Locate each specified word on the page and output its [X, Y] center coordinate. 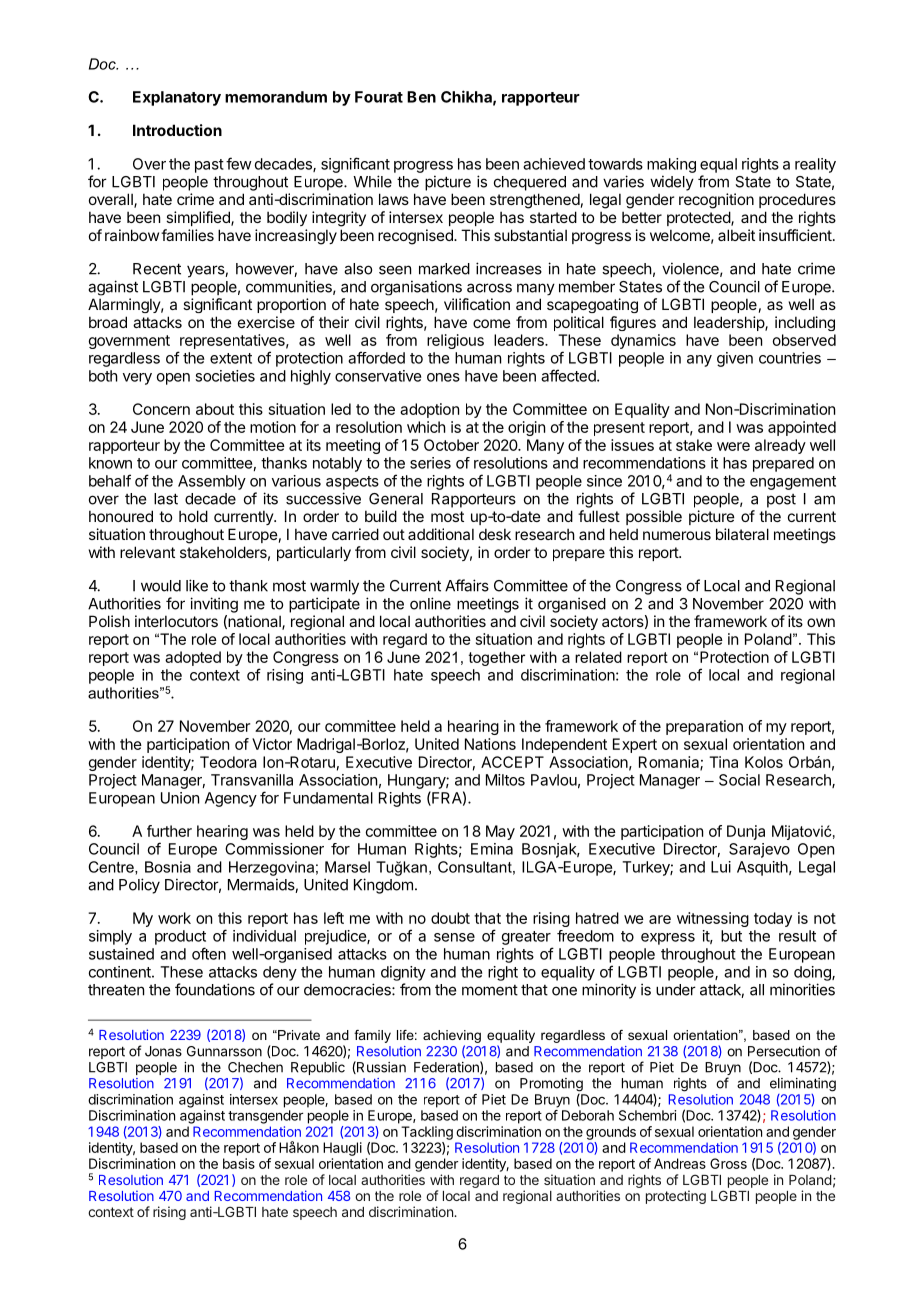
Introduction [177, 130]
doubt [450, 918]
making [671, 165]
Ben [421, 97]
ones [443, 377]
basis [239, 1163]
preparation [704, 727]
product [180, 937]
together [497, 658]
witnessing [713, 919]
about [215, 409]
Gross [728, 1163]
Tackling [427, 1133]
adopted [193, 658]
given [735, 359]
